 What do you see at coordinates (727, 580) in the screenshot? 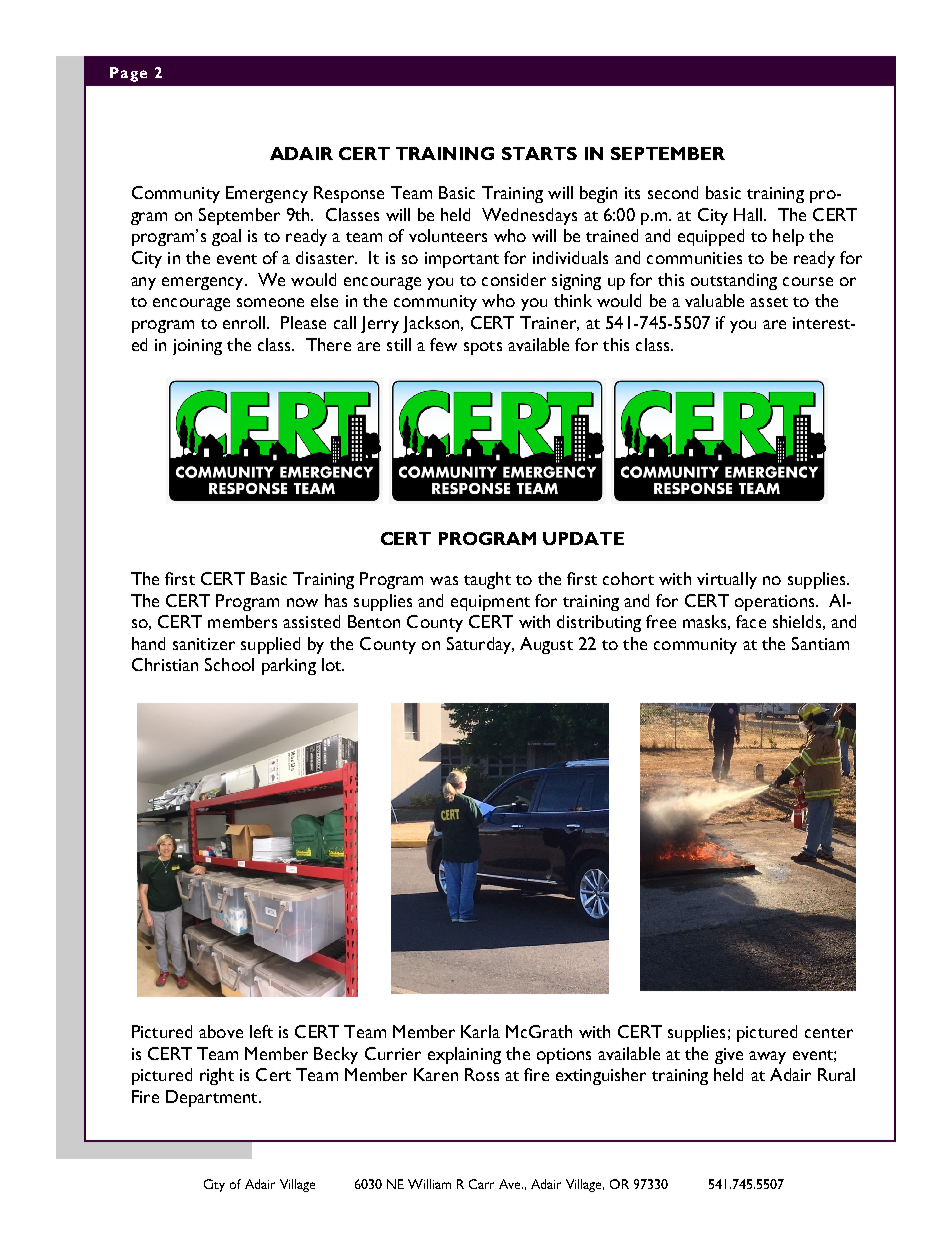
I see `virtually` at bounding box center [727, 580].
